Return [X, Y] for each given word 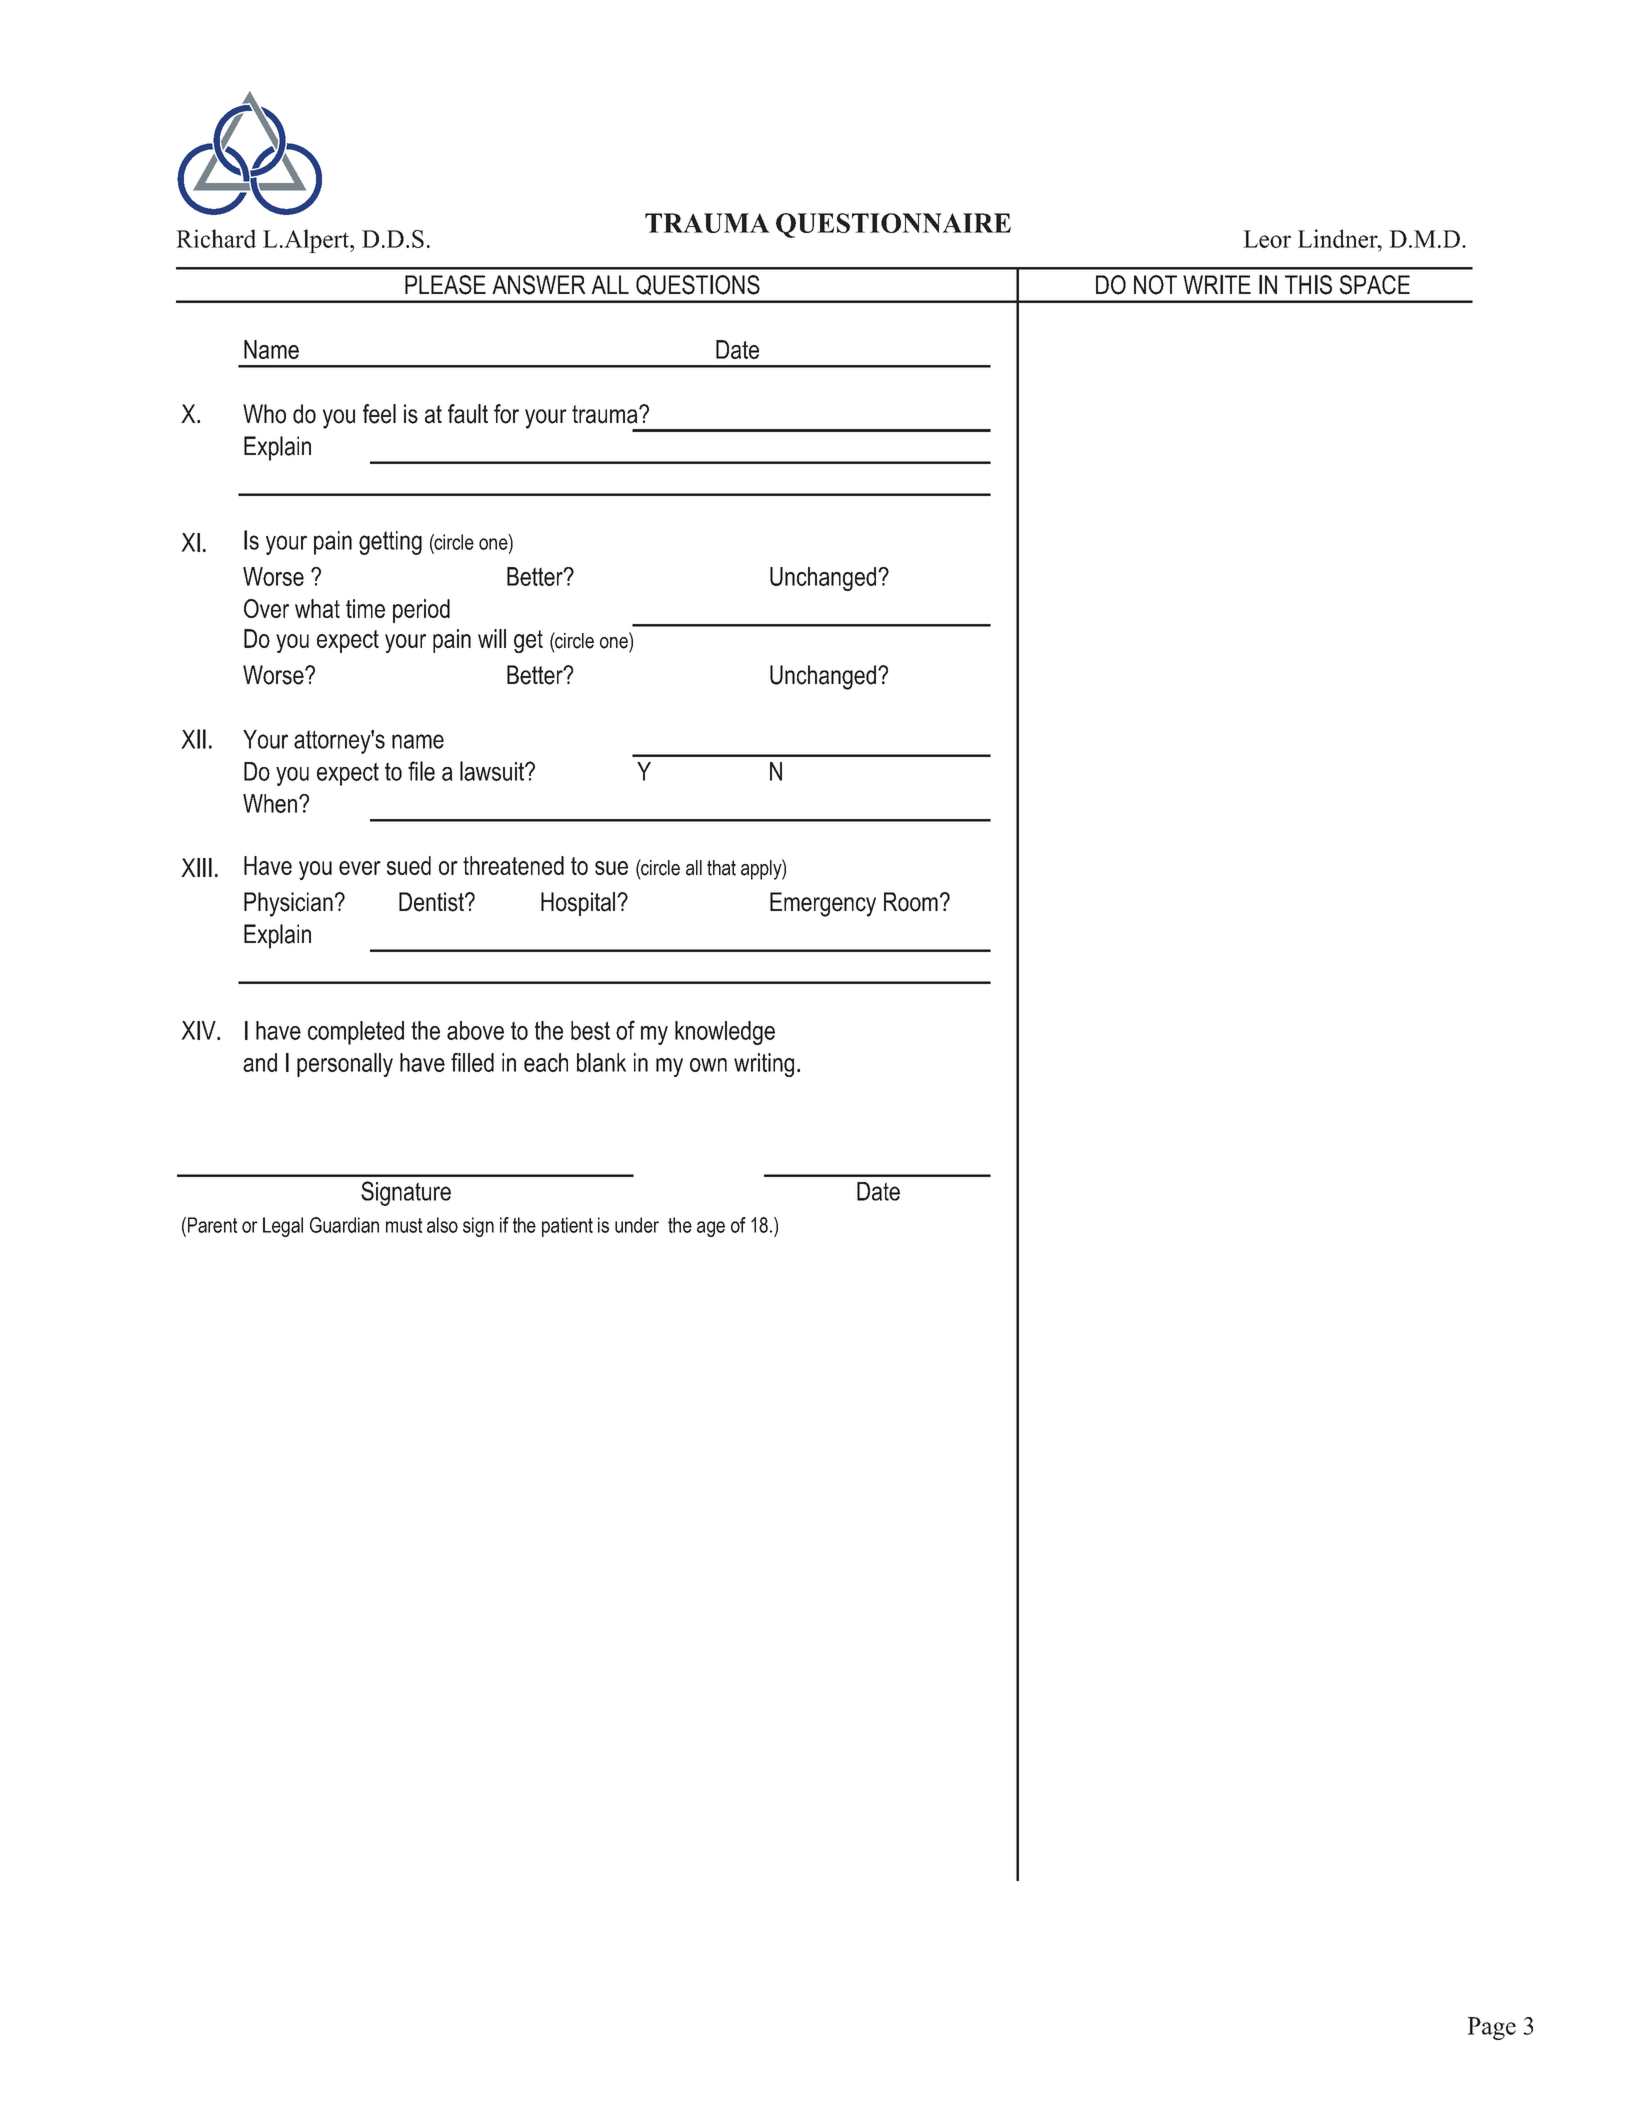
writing [764, 1065]
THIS [1308, 285]
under [637, 1225]
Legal [283, 1227]
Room [911, 902]
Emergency [823, 904]
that [721, 868]
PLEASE [445, 285]
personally [345, 1065]
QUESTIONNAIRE [893, 225]
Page [1491, 2028]
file [421, 771]
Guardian [344, 1225]
